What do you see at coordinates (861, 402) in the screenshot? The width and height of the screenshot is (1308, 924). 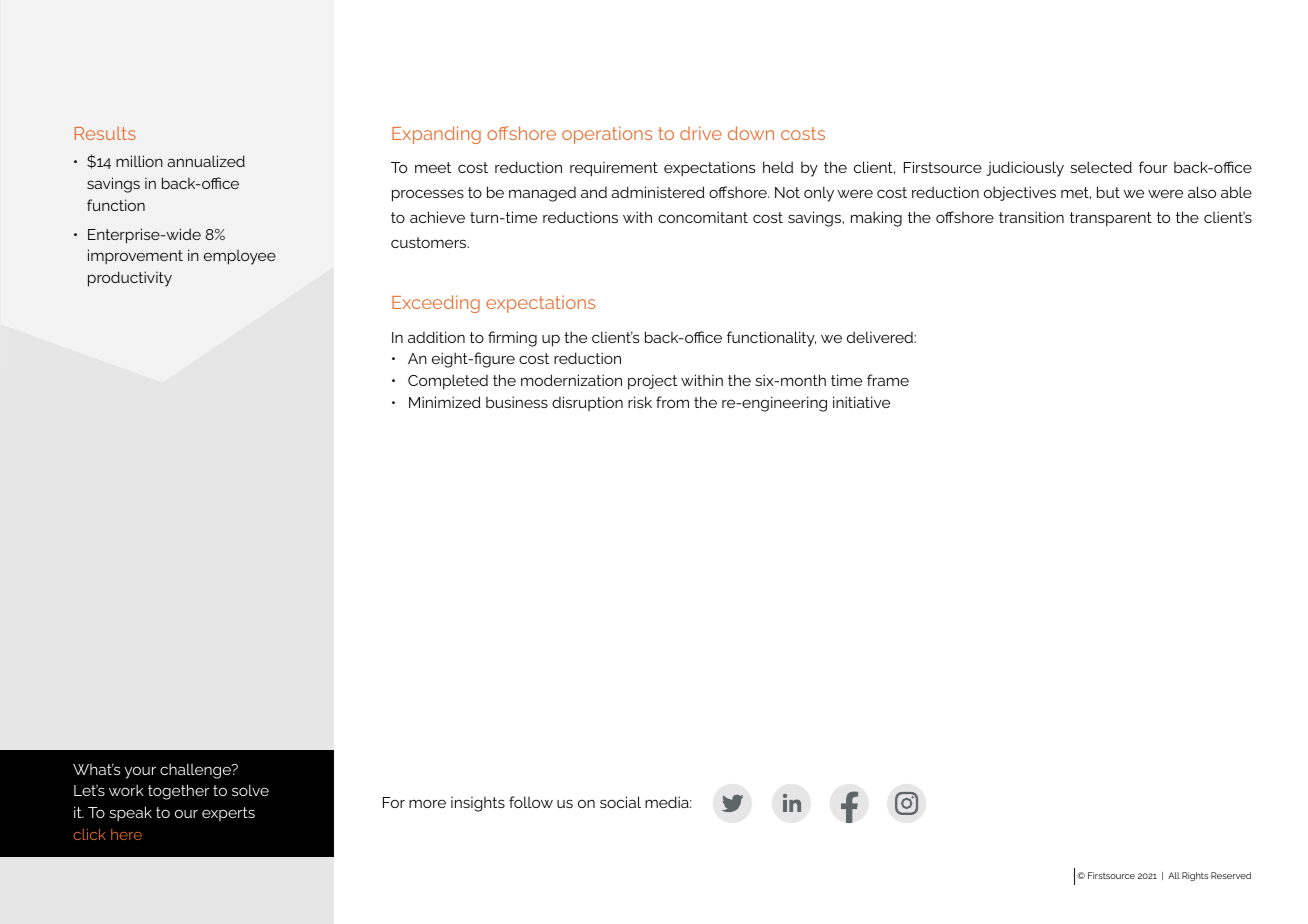 I see `initiative` at bounding box center [861, 402].
